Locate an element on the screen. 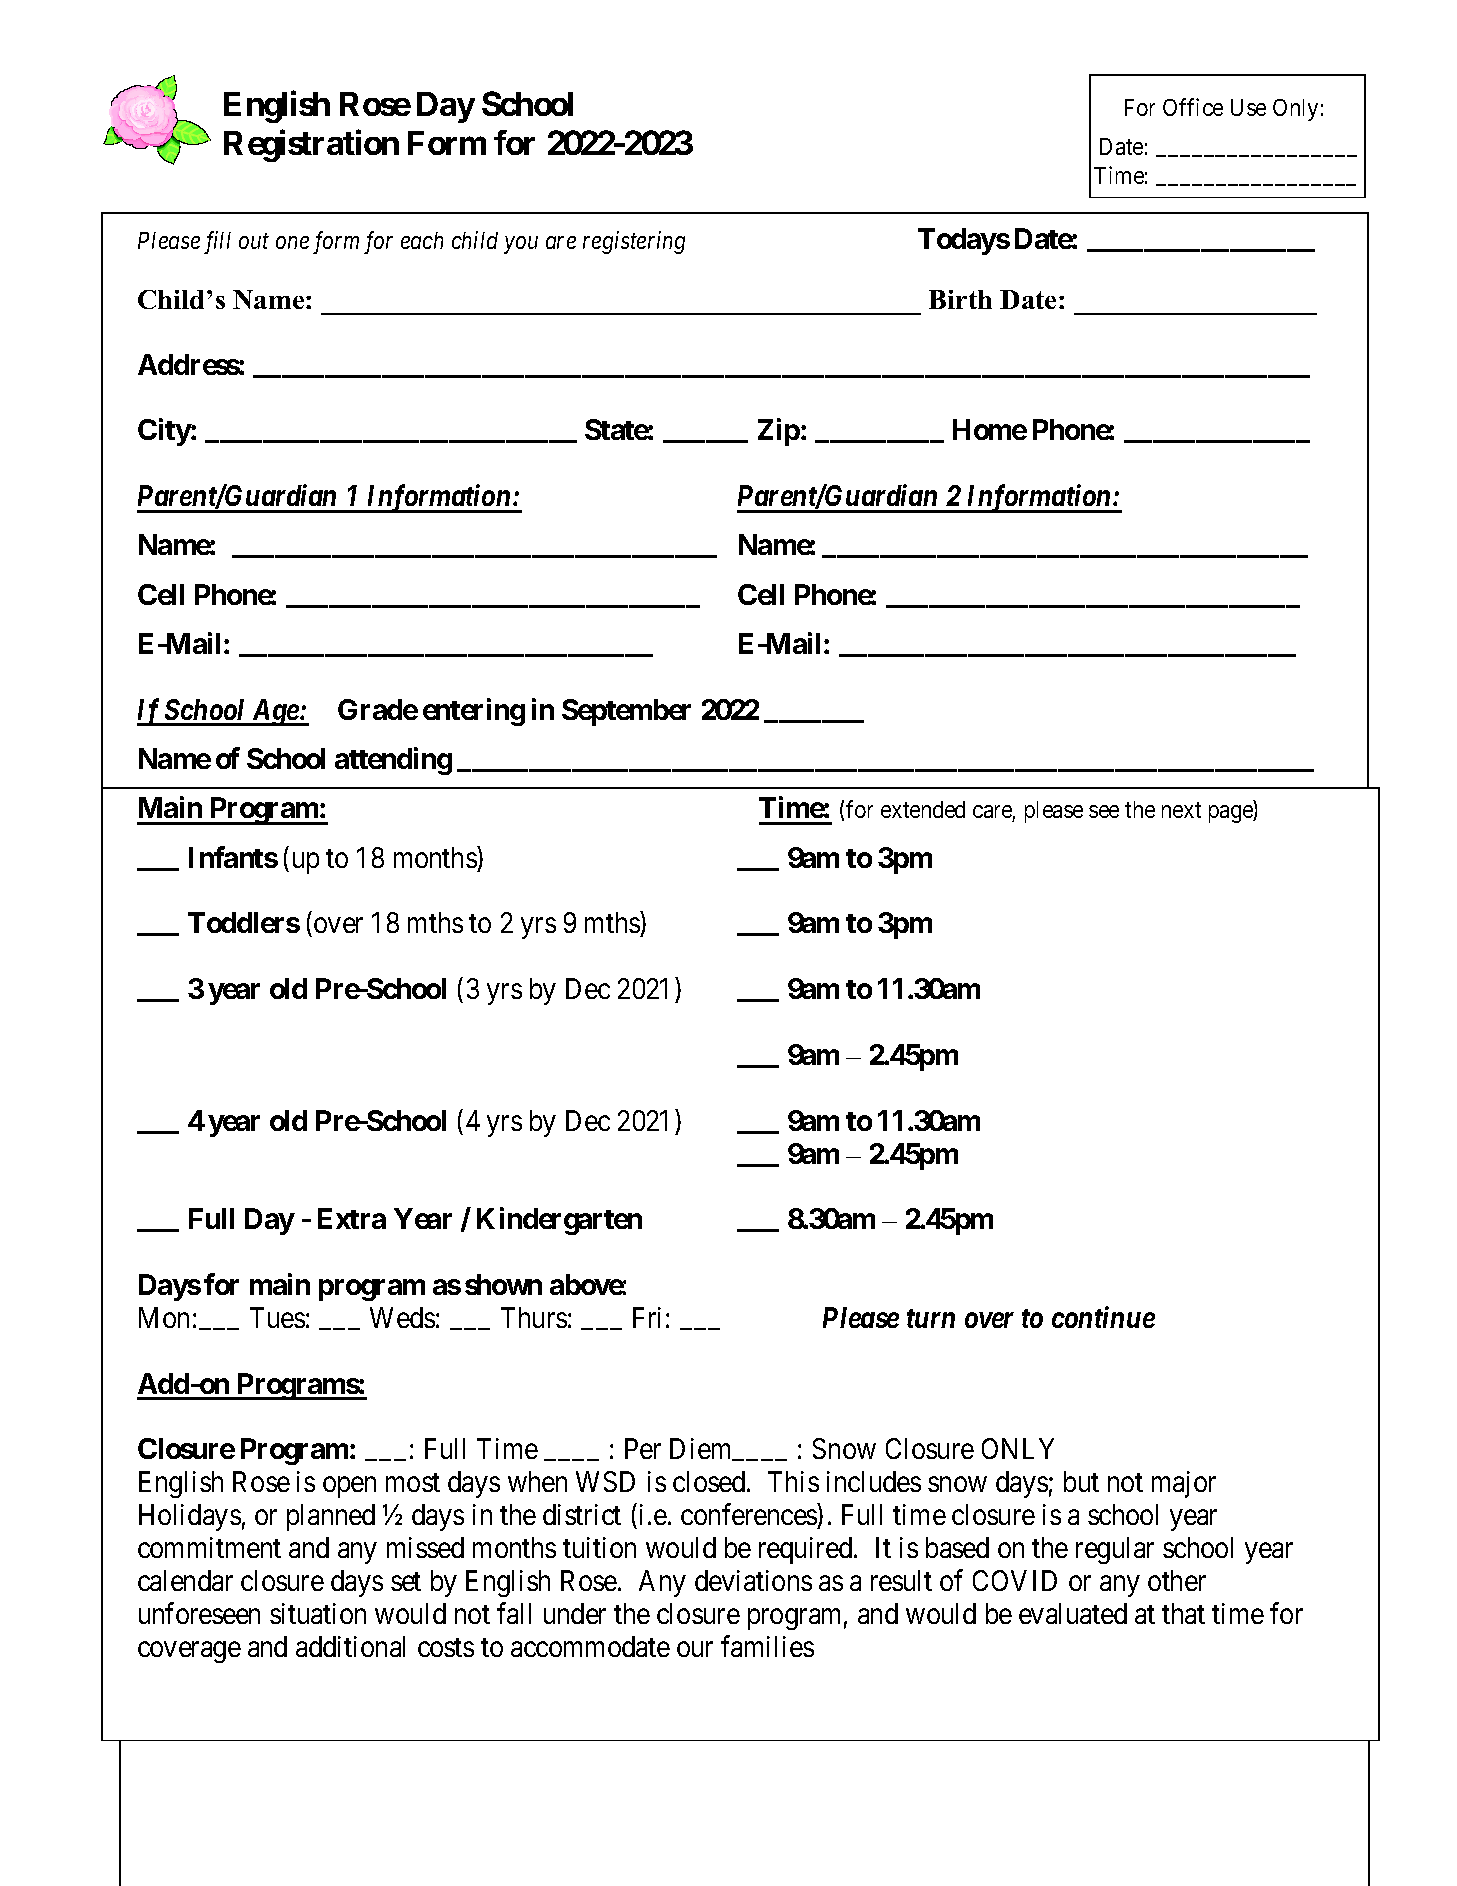 This screenshot has width=1457, height=1886. deviations is located at coordinates (753, 1580).
